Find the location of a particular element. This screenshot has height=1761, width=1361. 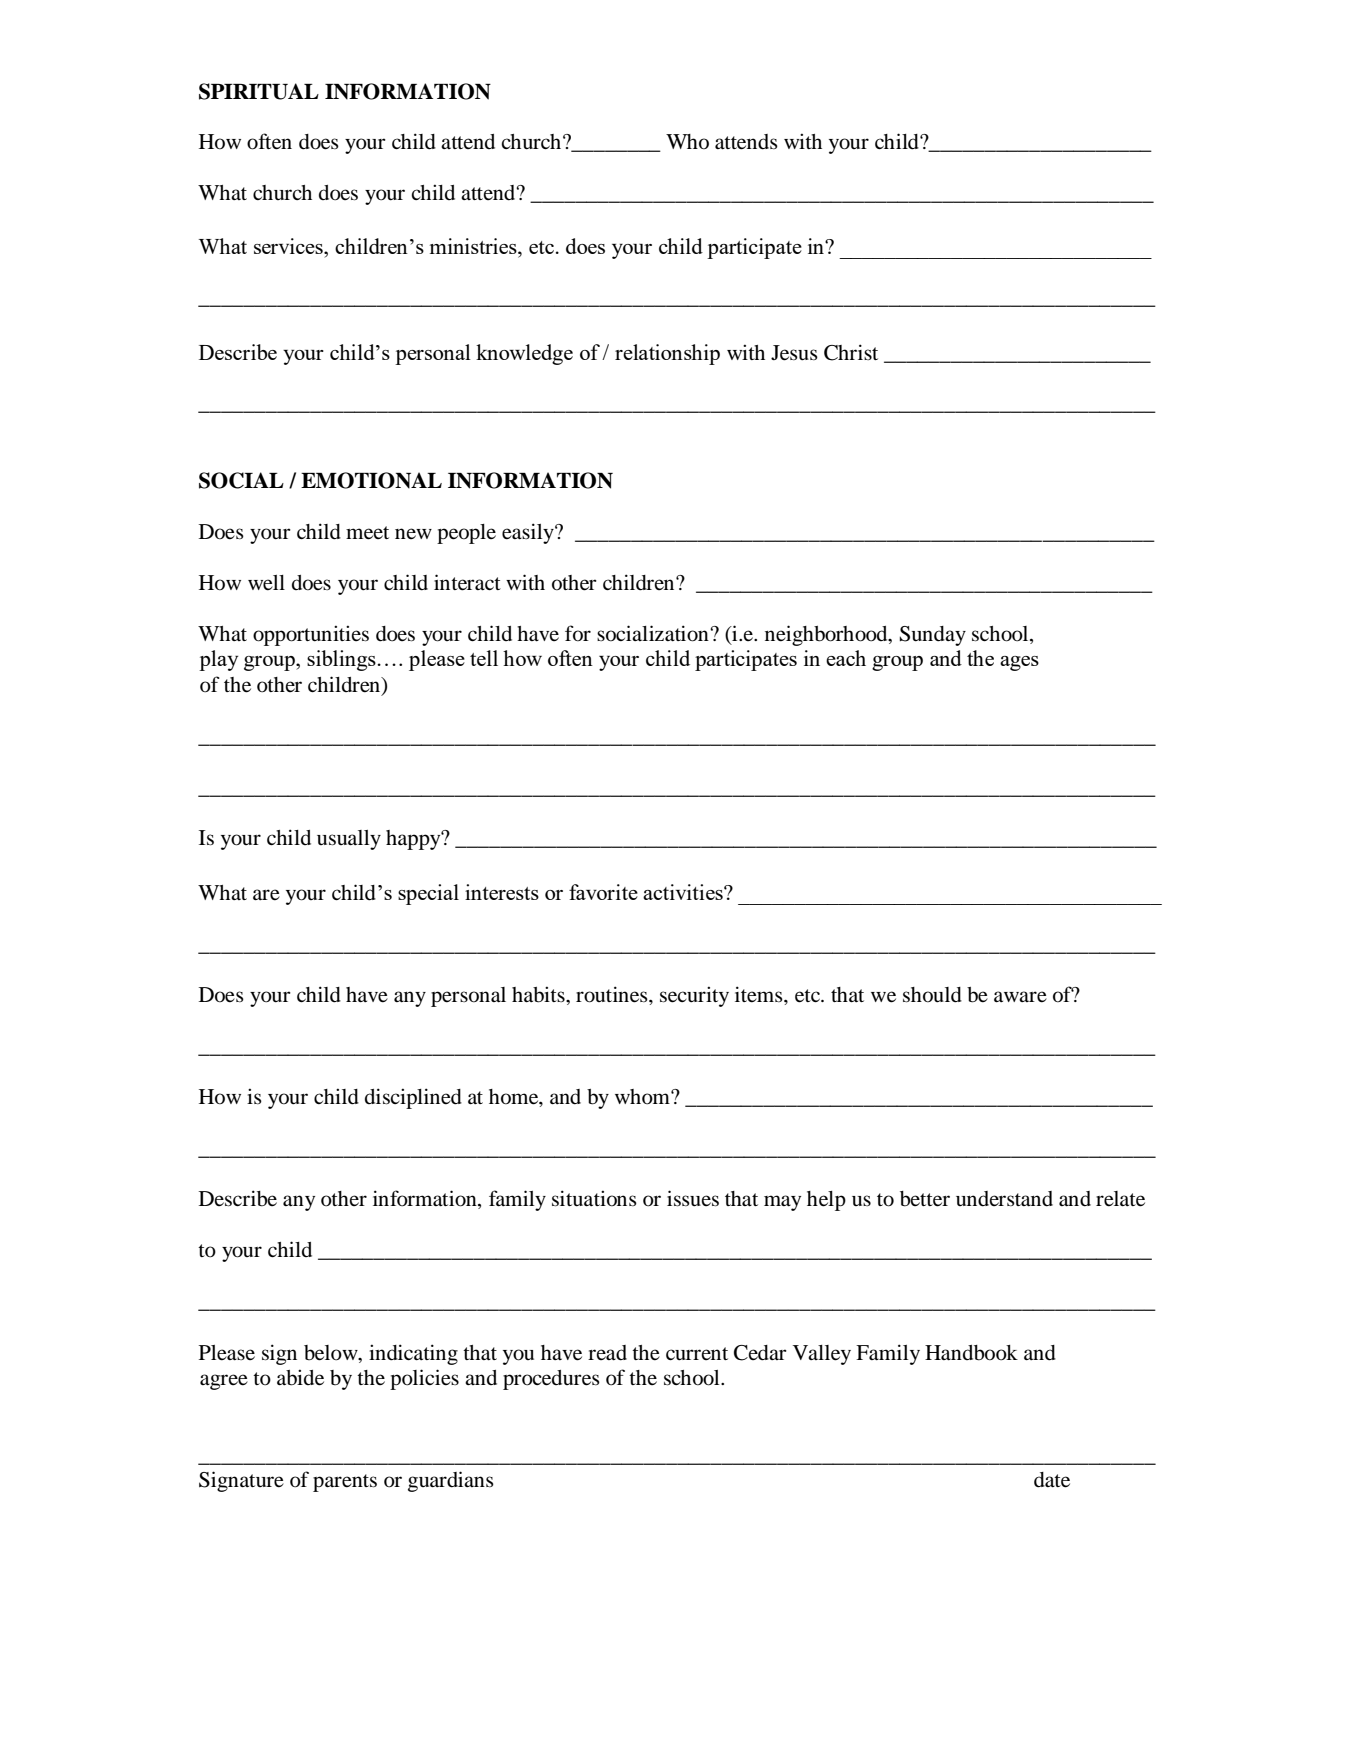

parents is located at coordinates (345, 1483).
